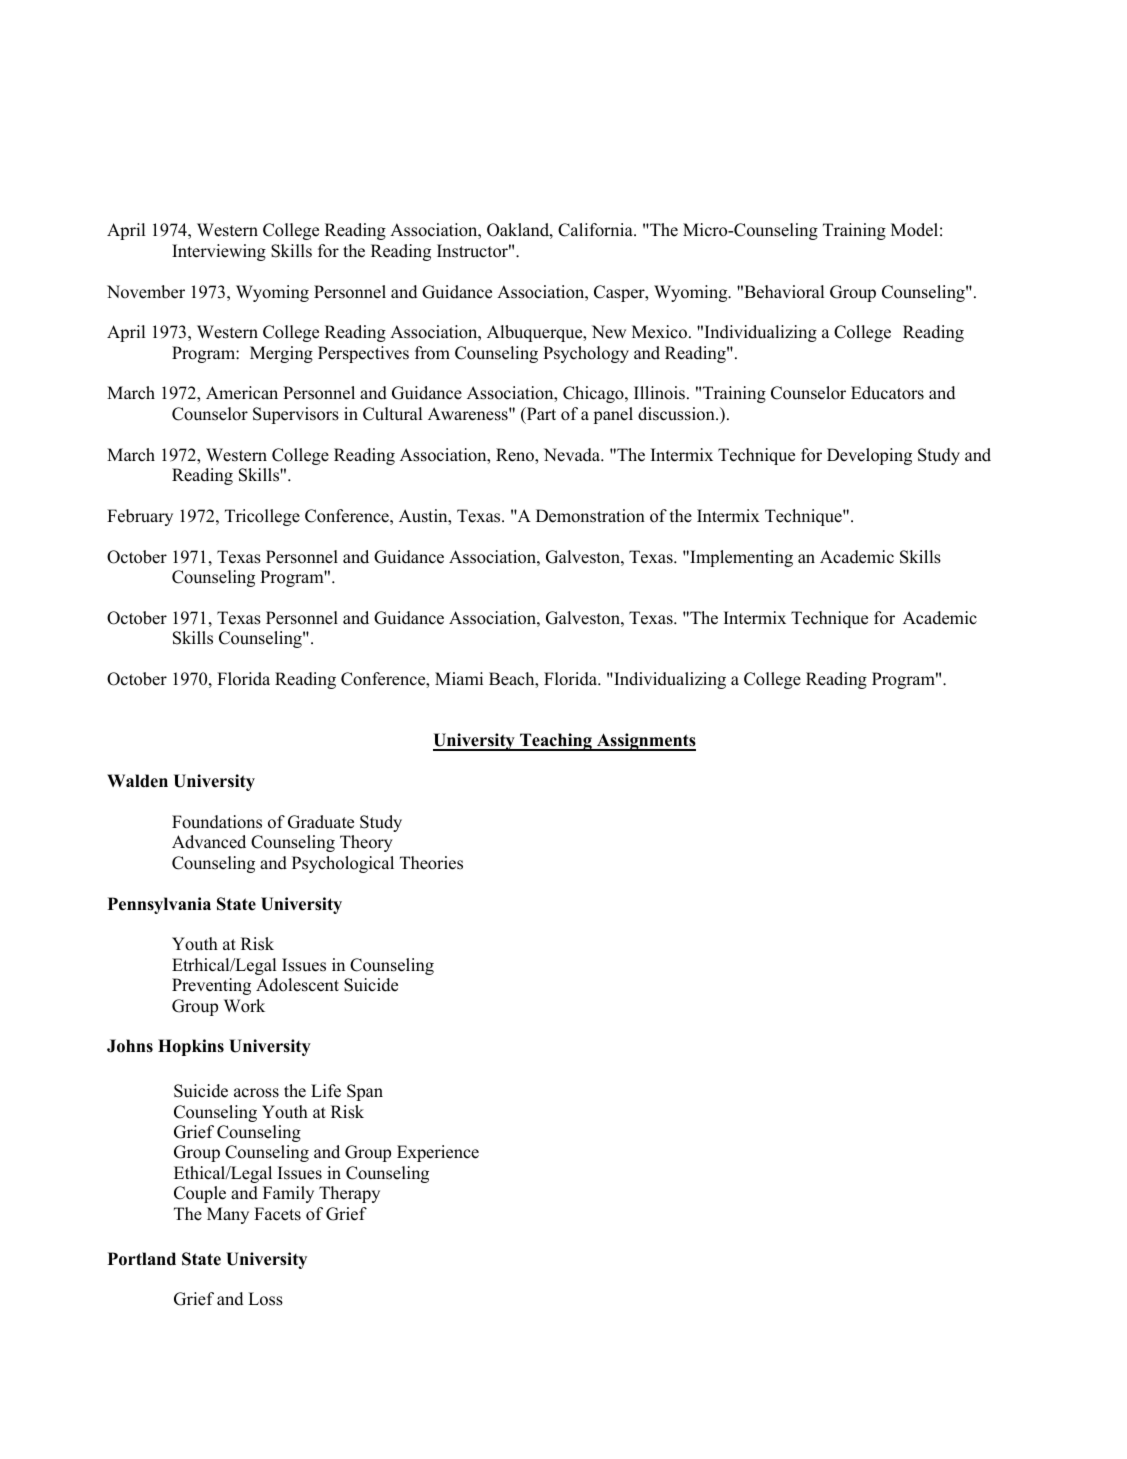  I want to click on California, so click(596, 230).
